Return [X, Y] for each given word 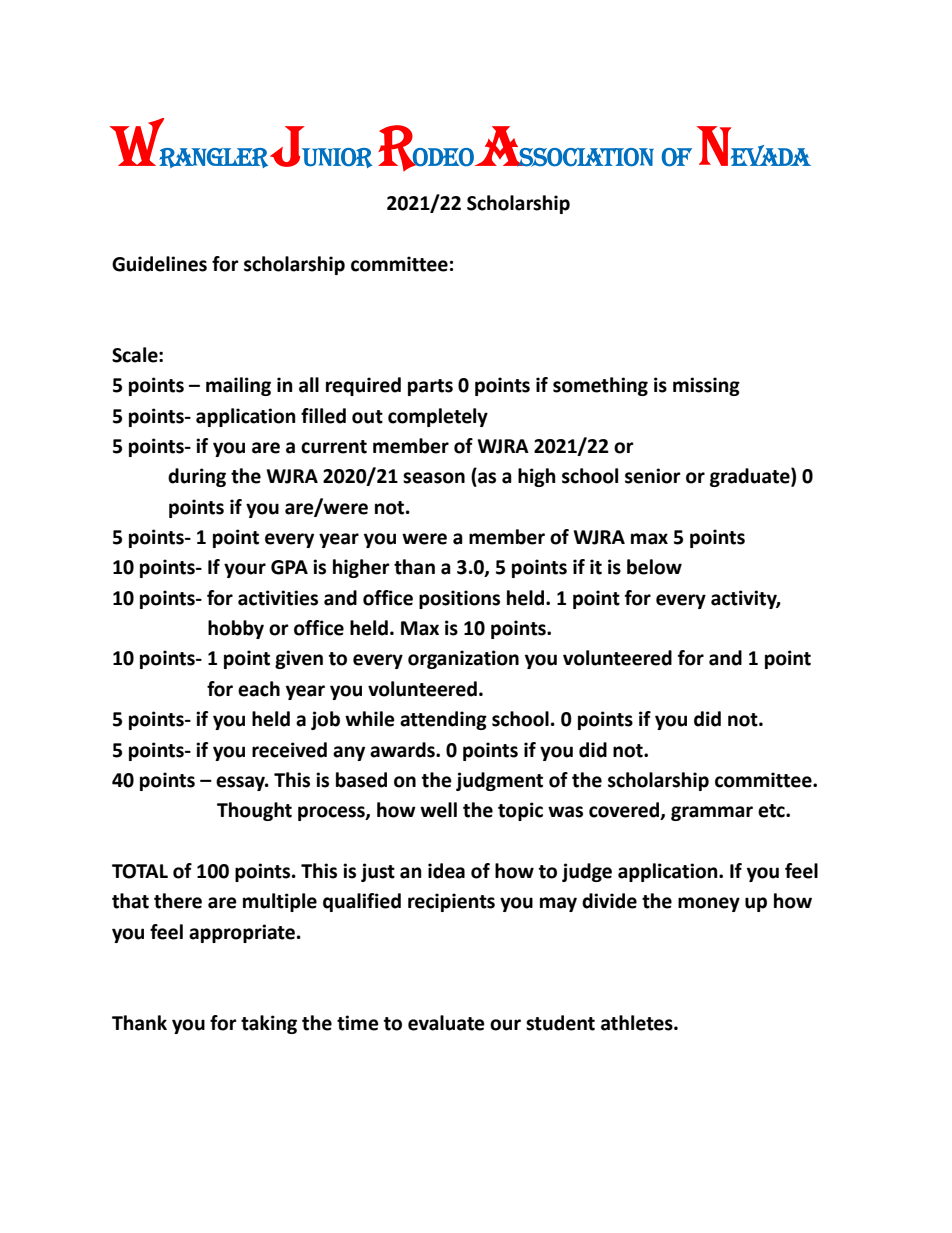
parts [430, 387]
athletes [638, 1023]
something [600, 386]
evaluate [446, 1023]
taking [269, 1024]
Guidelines [159, 264]
